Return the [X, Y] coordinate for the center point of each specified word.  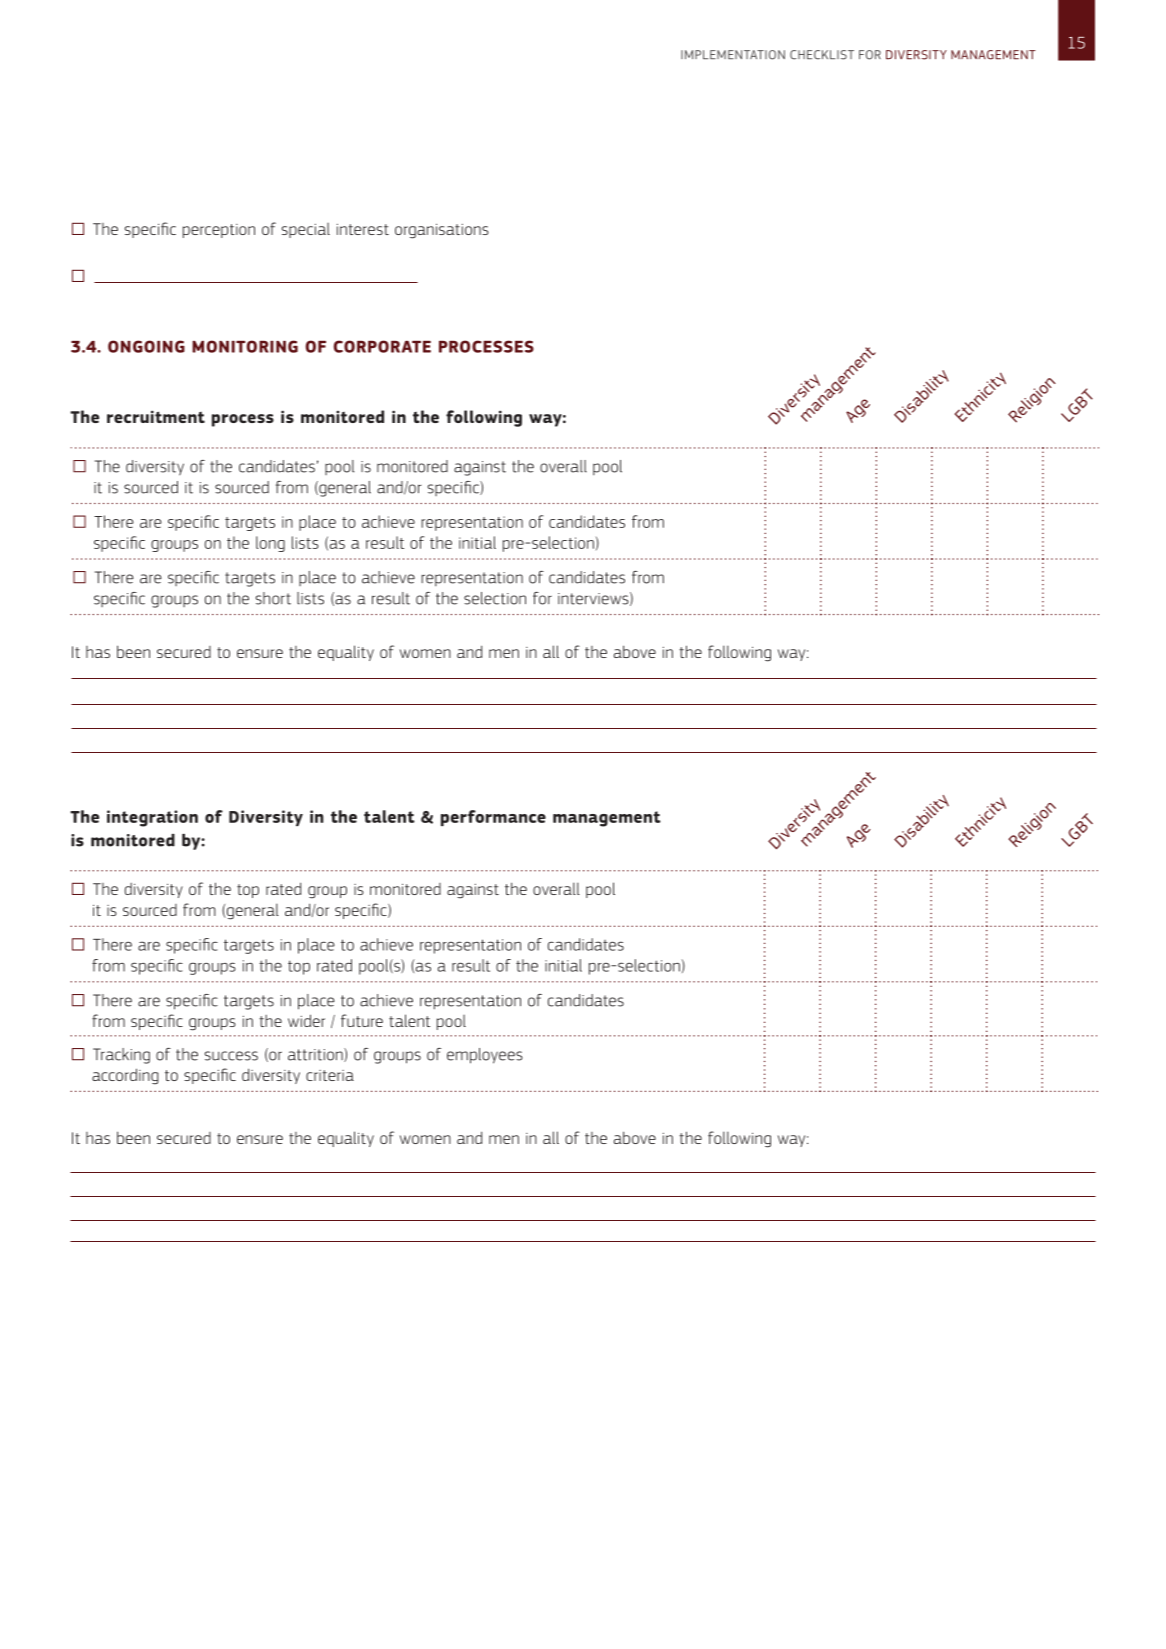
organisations [442, 231]
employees [485, 1056]
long [270, 544]
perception [219, 231]
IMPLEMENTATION [733, 55]
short [273, 598]
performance [493, 818]
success [231, 1056]
